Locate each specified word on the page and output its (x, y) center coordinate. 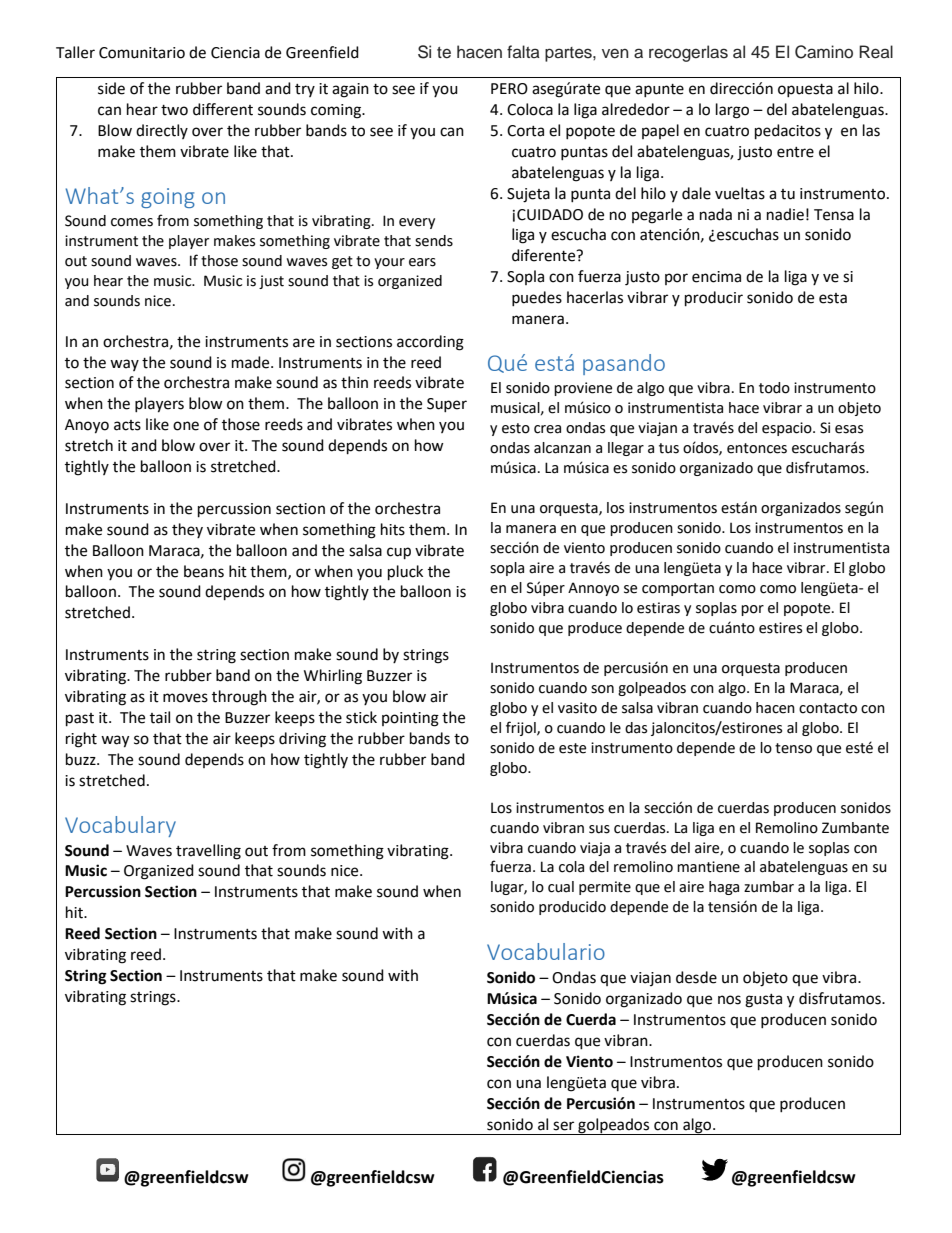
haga (724, 888)
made (252, 362)
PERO (509, 89)
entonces (757, 448)
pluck (405, 573)
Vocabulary (120, 826)
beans (204, 571)
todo (774, 388)
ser (563, 1126)
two (174, 110)
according (430, 343)
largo (732, 111)
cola (571, 867)
